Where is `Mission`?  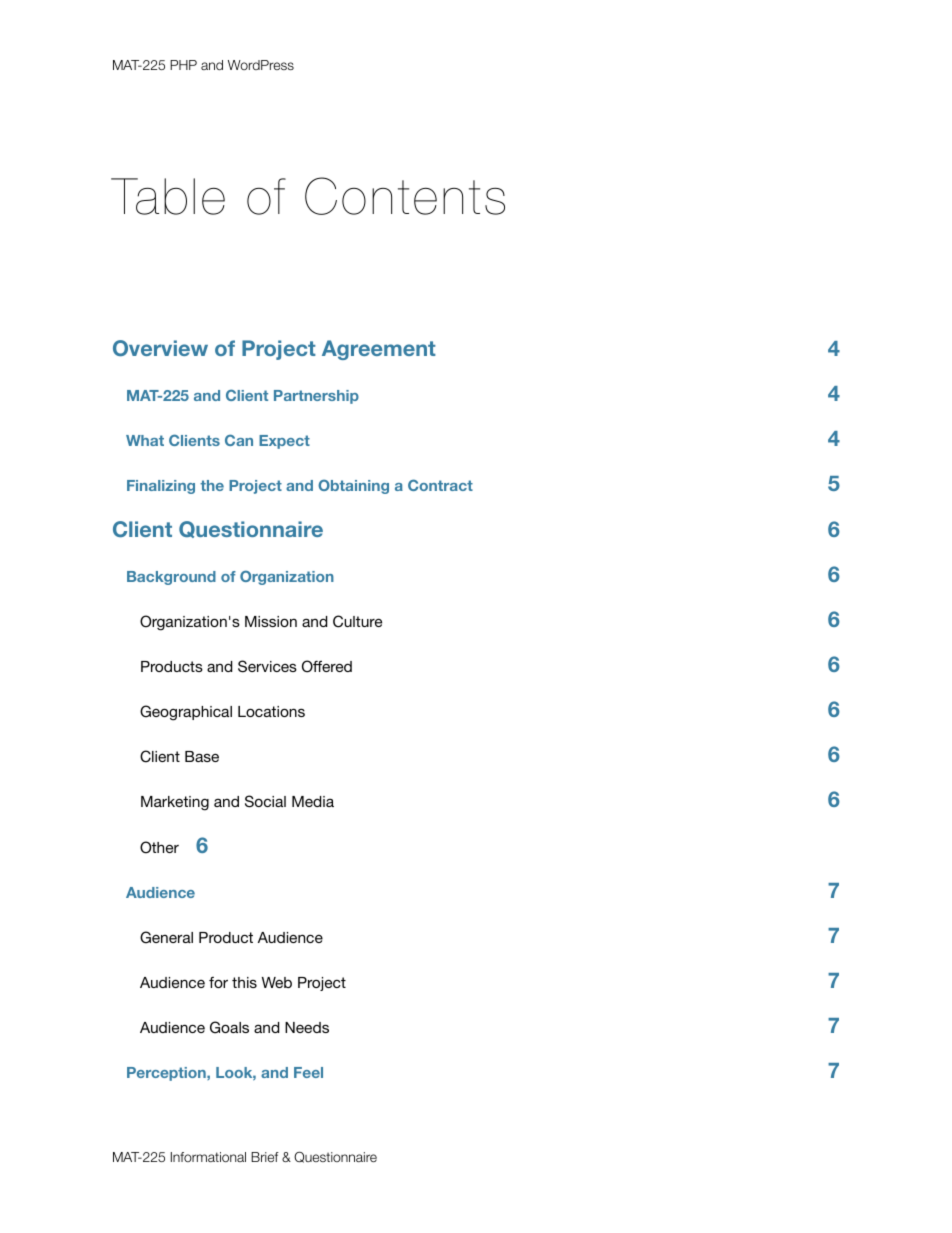
Mission is located at coordinates (271, 621).
